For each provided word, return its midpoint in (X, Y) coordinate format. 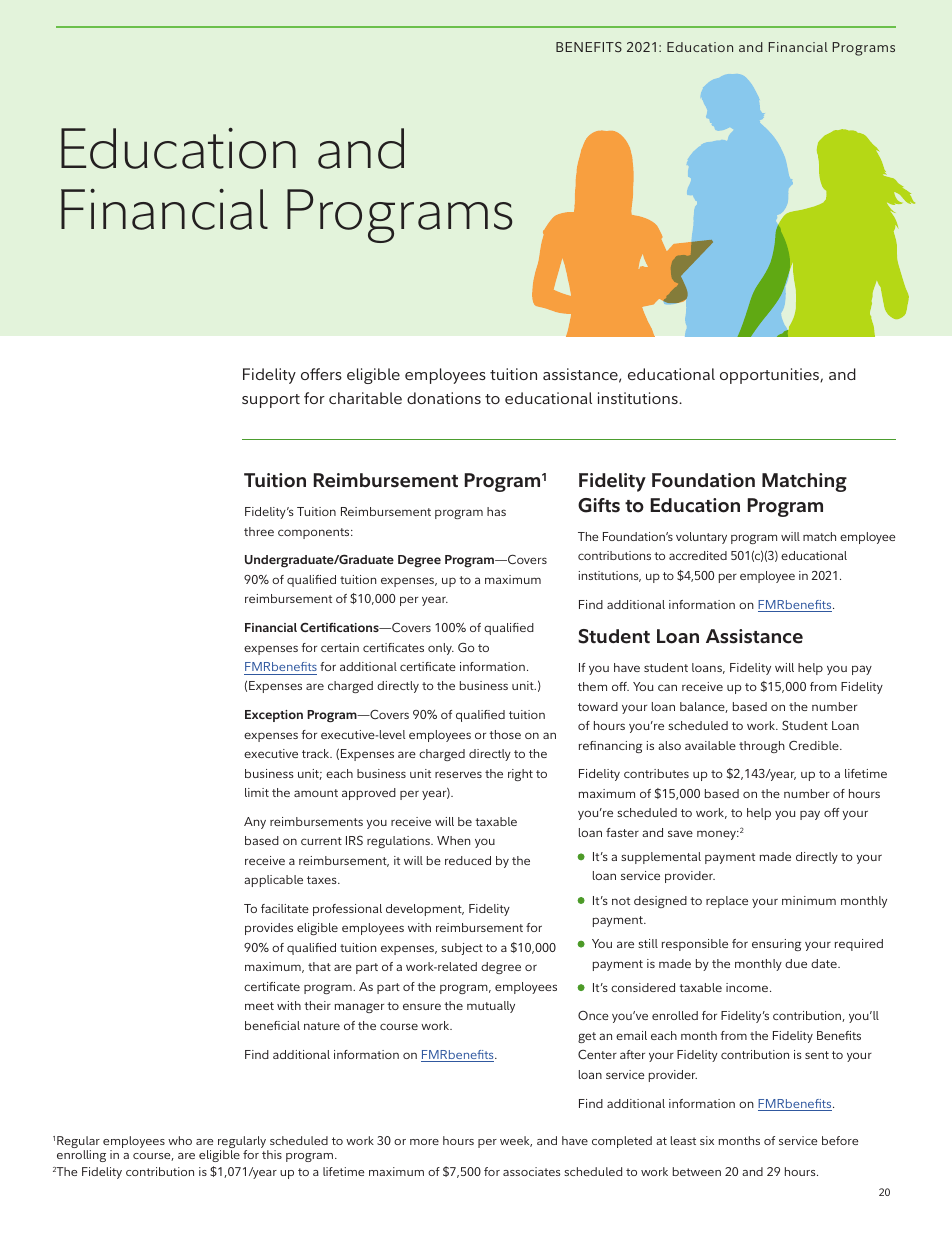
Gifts (599, 505)
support (271, 401)
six (707, 1140)
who (180, 1140)
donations (444, 398)
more (424, 1142)
